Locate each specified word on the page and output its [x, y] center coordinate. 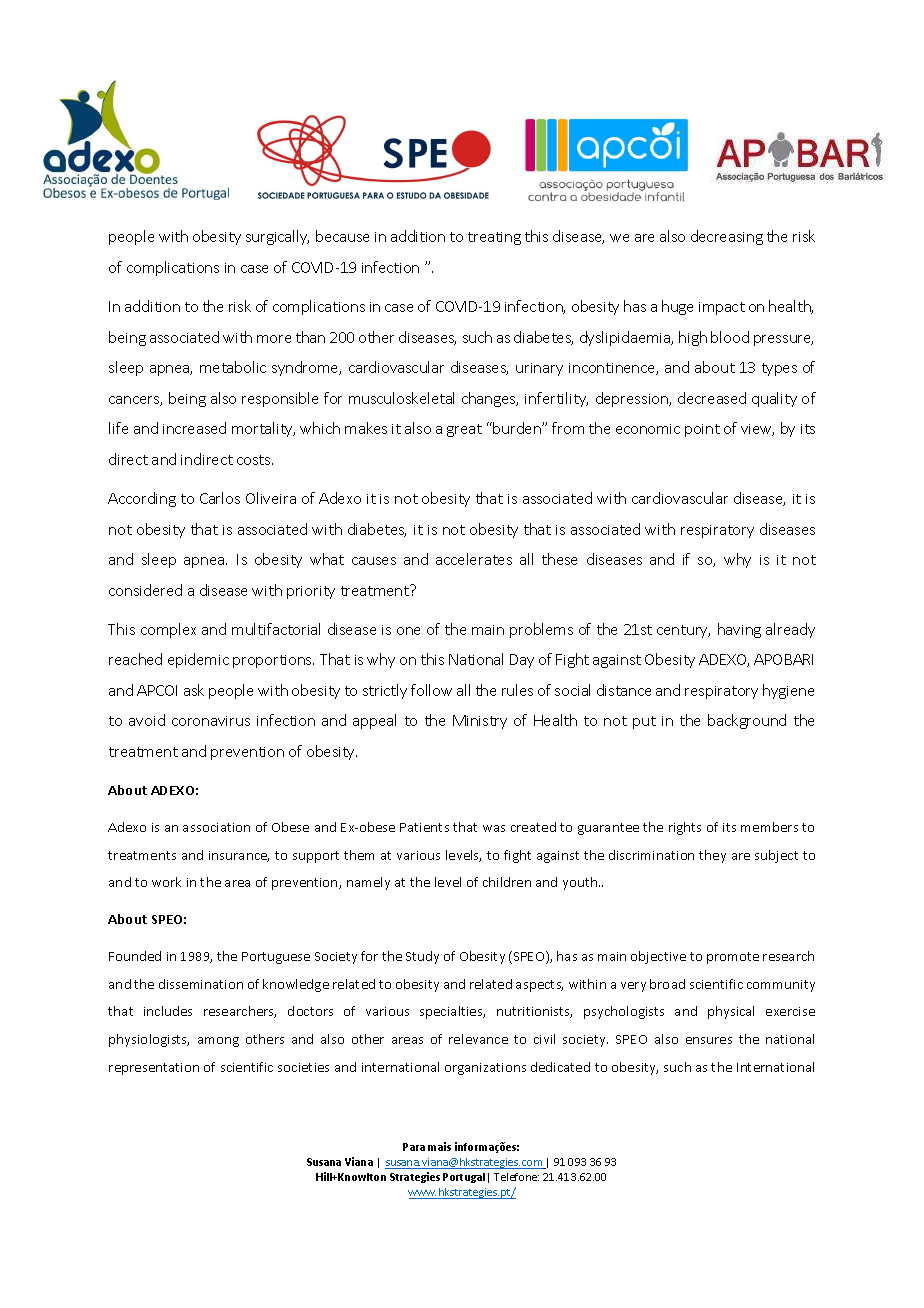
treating [494, 238]
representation [154, 1069]
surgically [277, 237]
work [166, 882]
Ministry [480, 722]
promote [733, 958]
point [702, 430]
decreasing [727, 237]
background [747, 721]
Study [422, 957]
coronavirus [211, 721]
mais [439, 1146]
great [464, 430]
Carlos [220, 498]
